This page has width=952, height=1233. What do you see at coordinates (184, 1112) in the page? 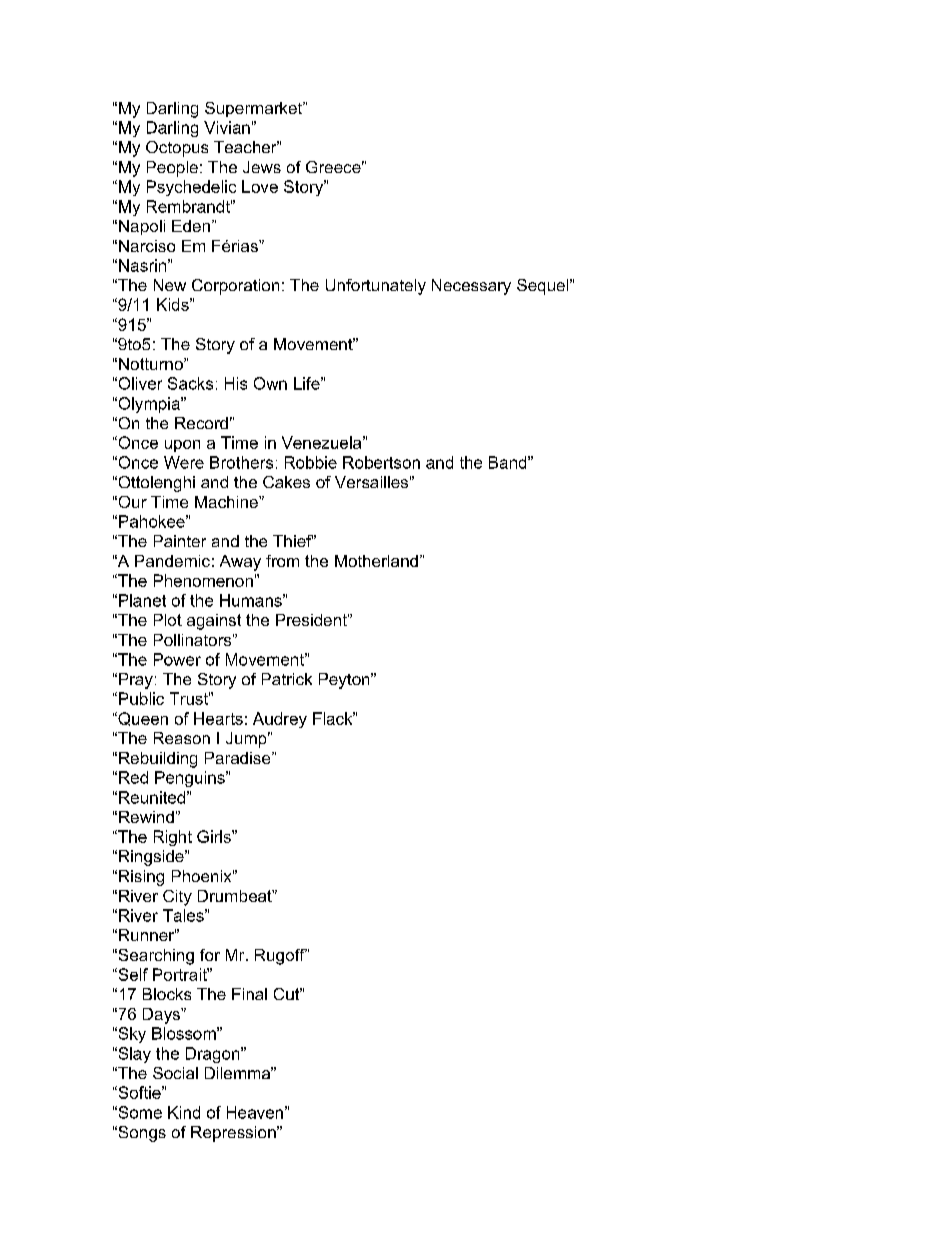
I see `Kind` at bounding box center [184, 1112].
